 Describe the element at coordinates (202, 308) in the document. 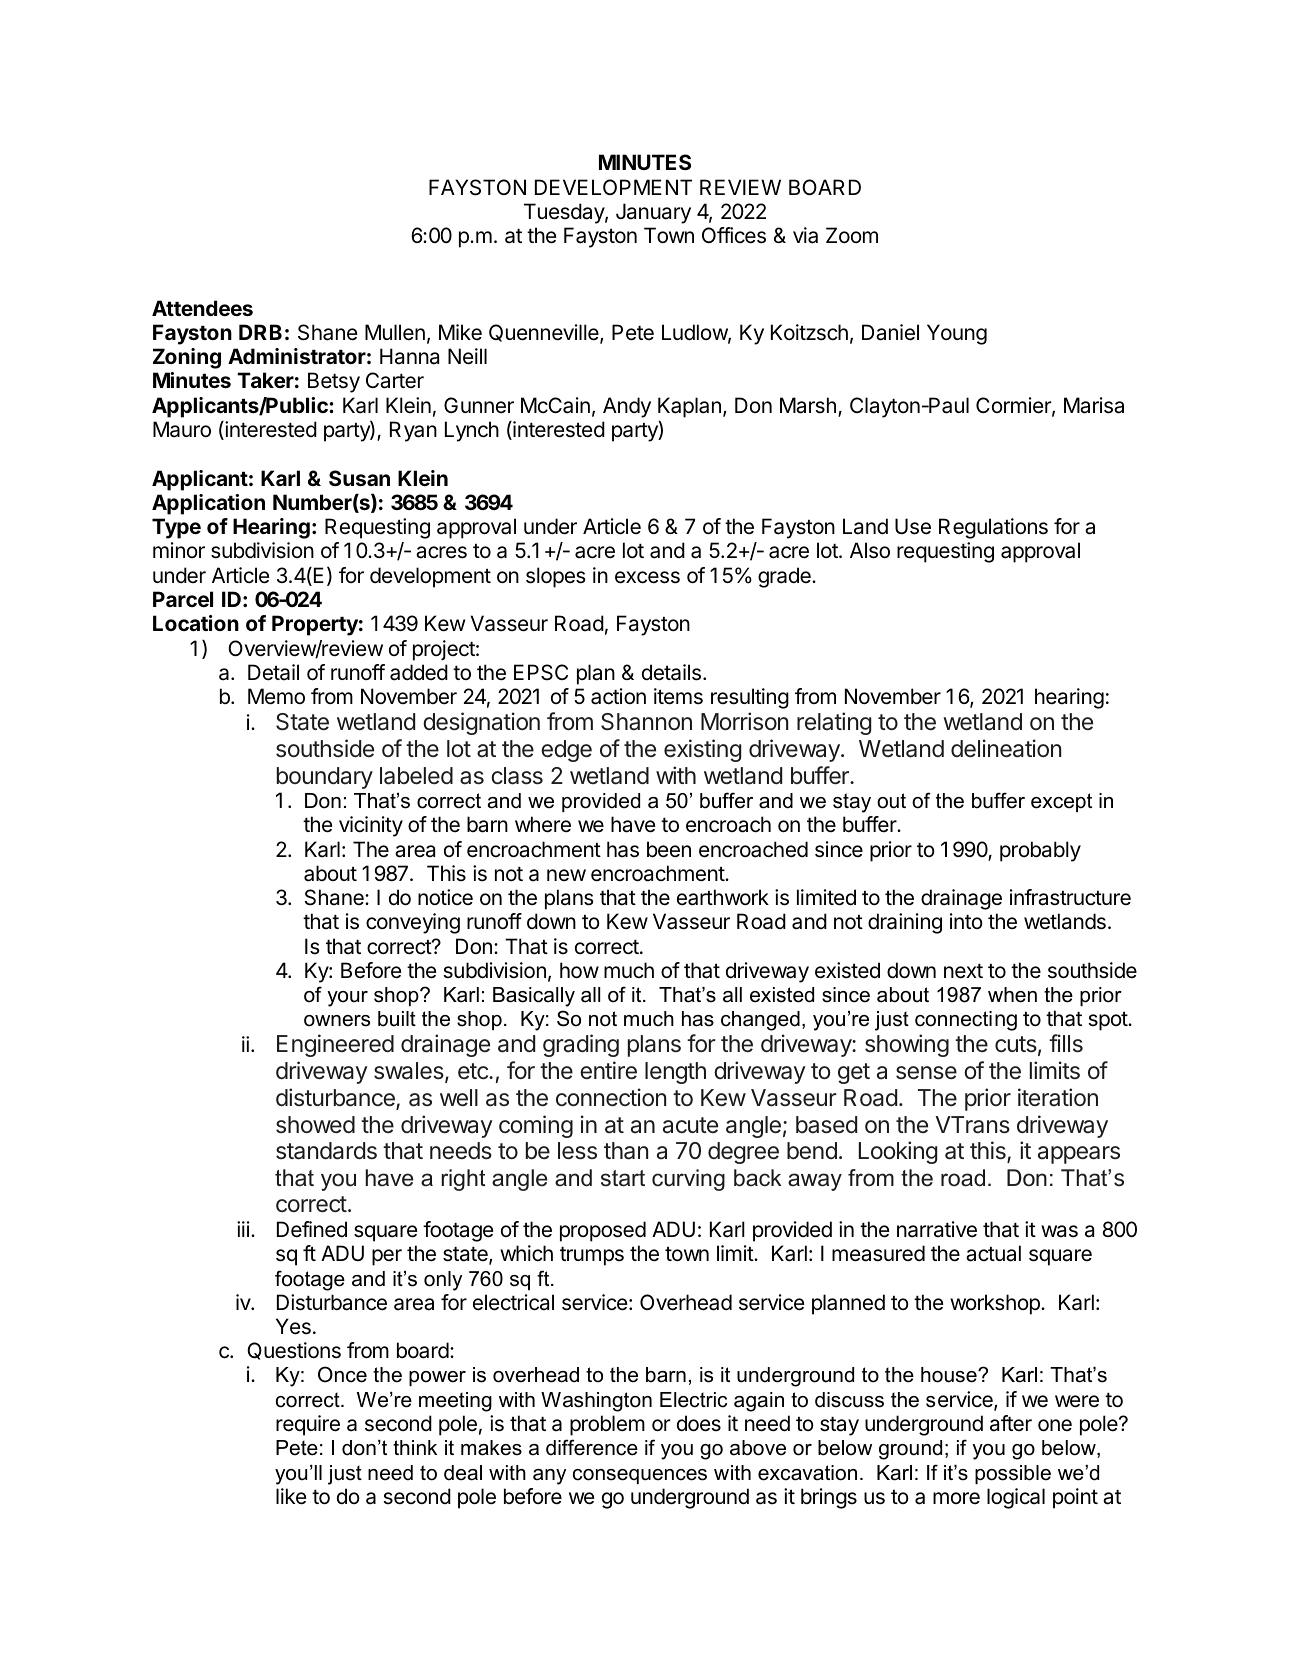

I see `Attendees` at that location.
